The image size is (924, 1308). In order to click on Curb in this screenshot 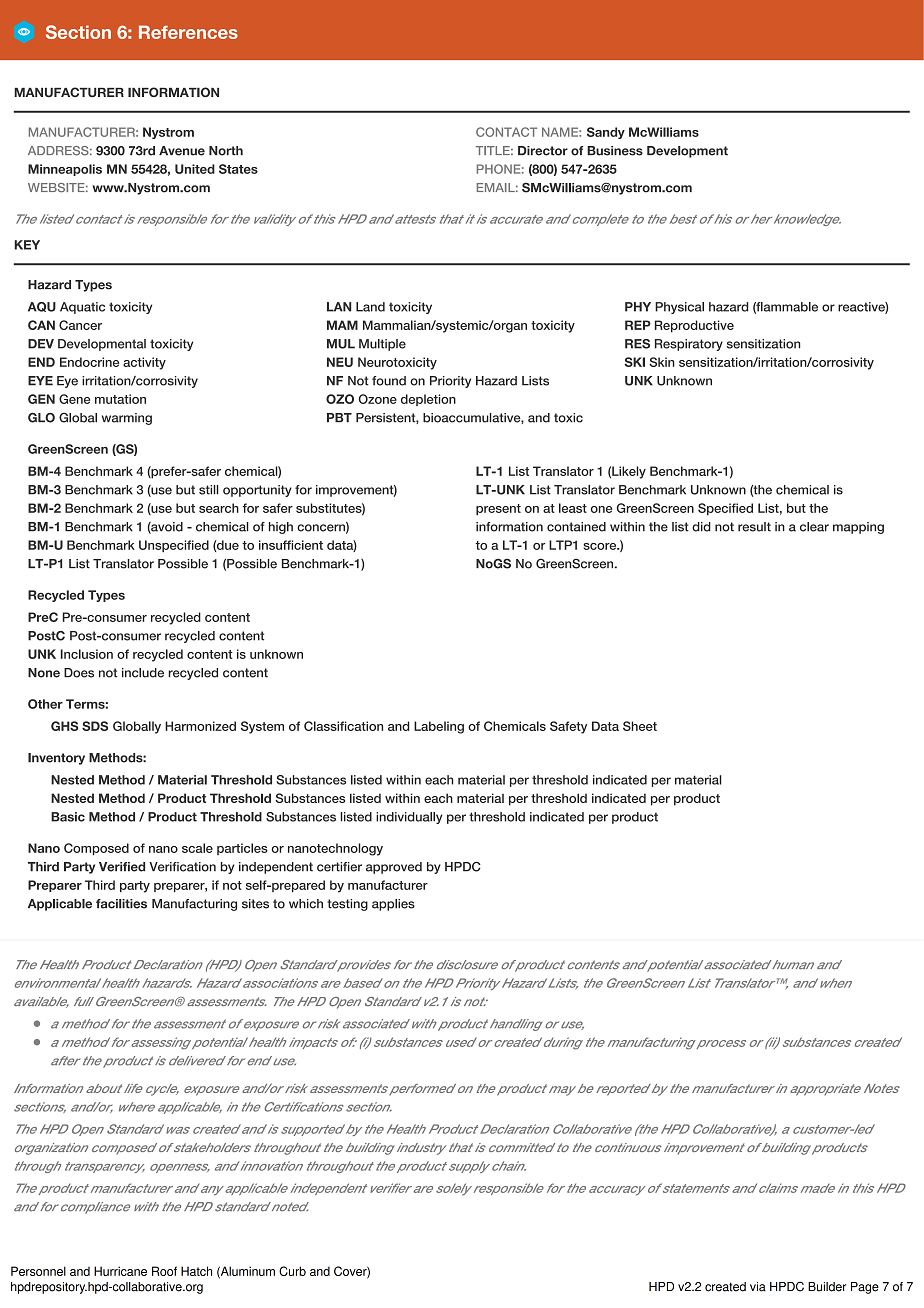, I will do `click(292, 1271)`.
